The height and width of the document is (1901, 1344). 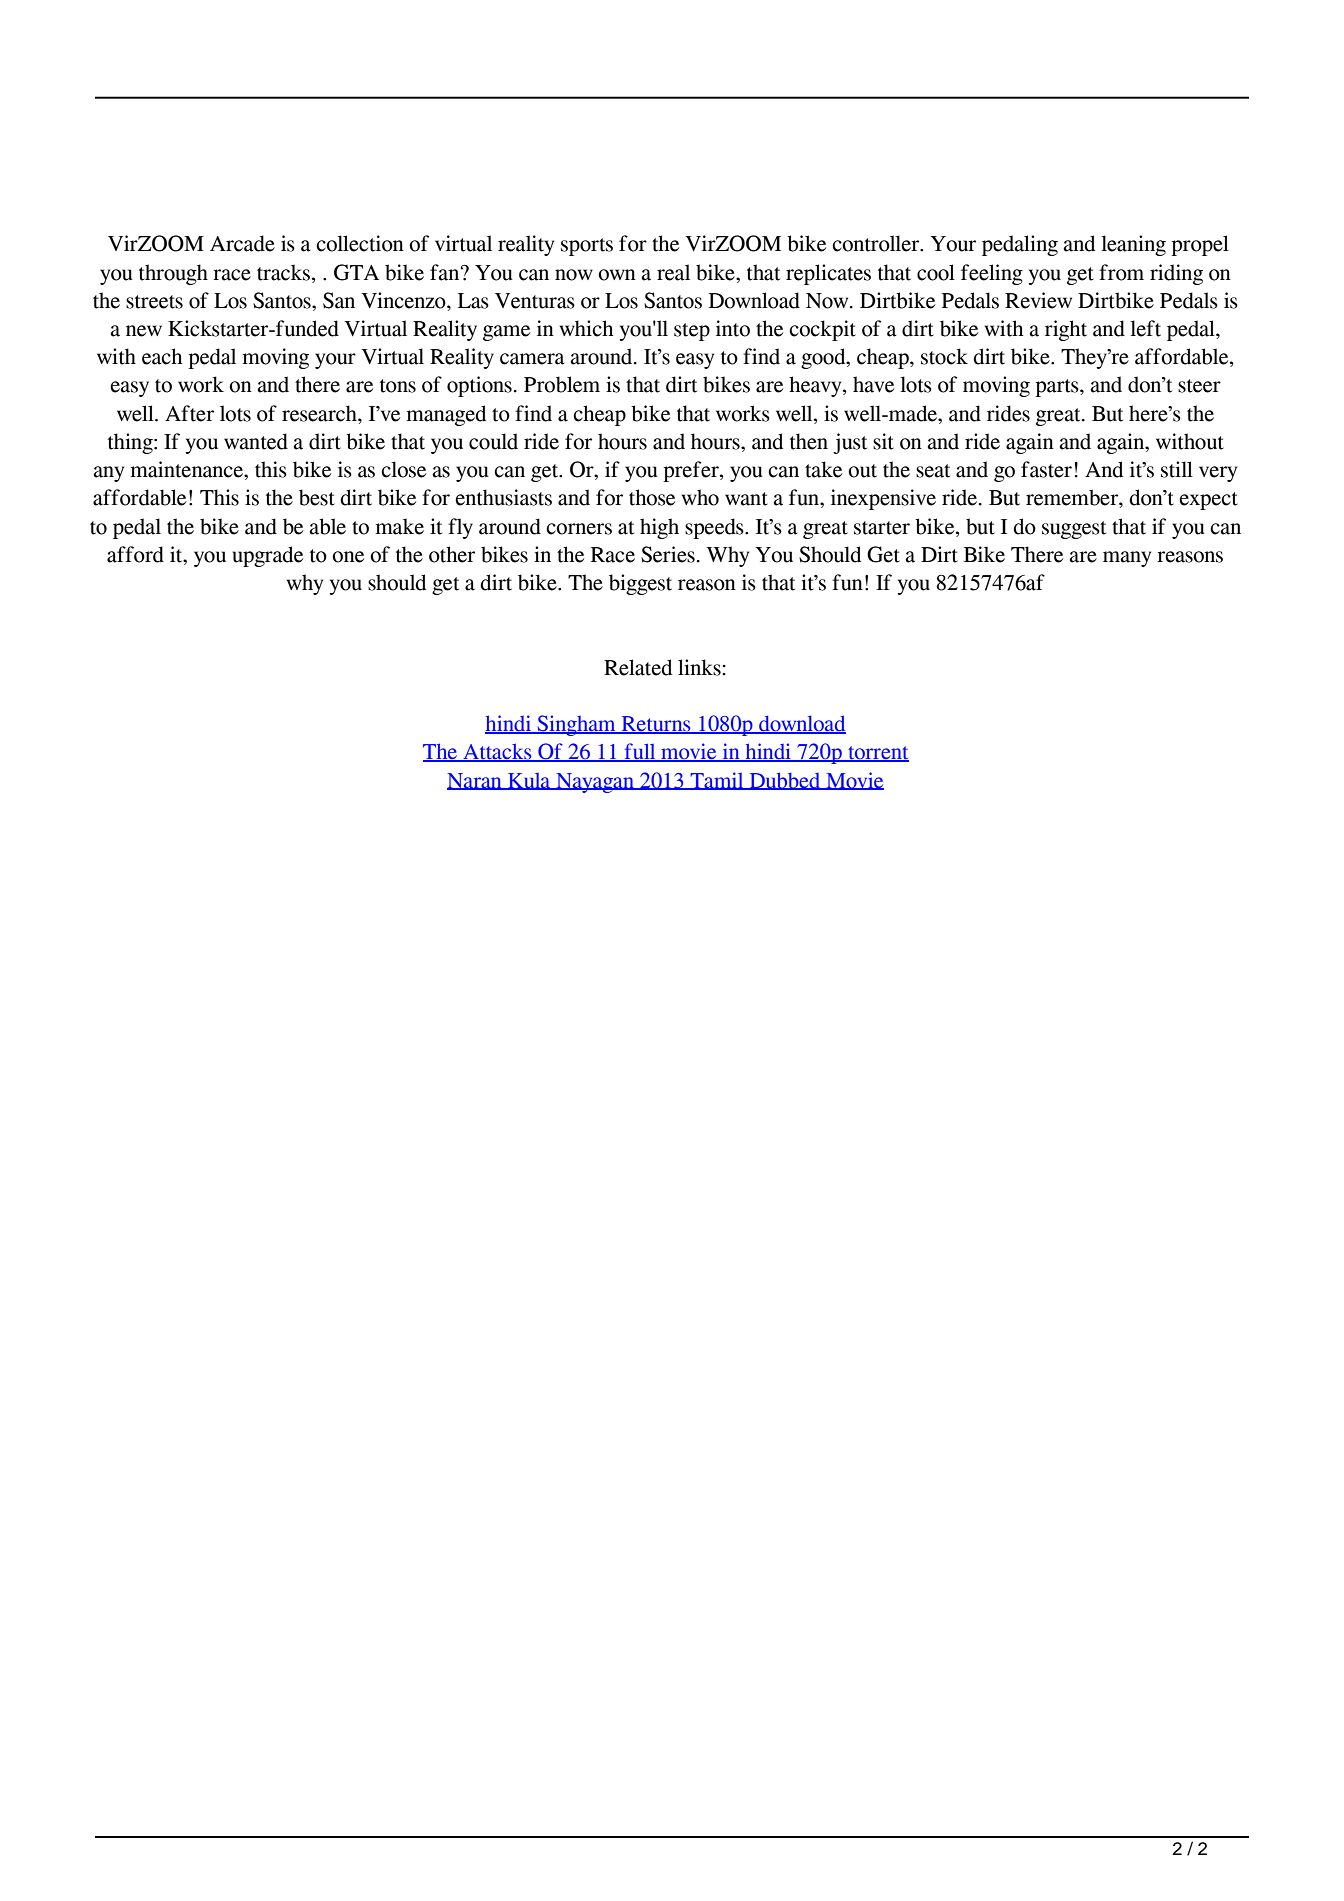 I want to click on Series, so click(x=668, y=554).
